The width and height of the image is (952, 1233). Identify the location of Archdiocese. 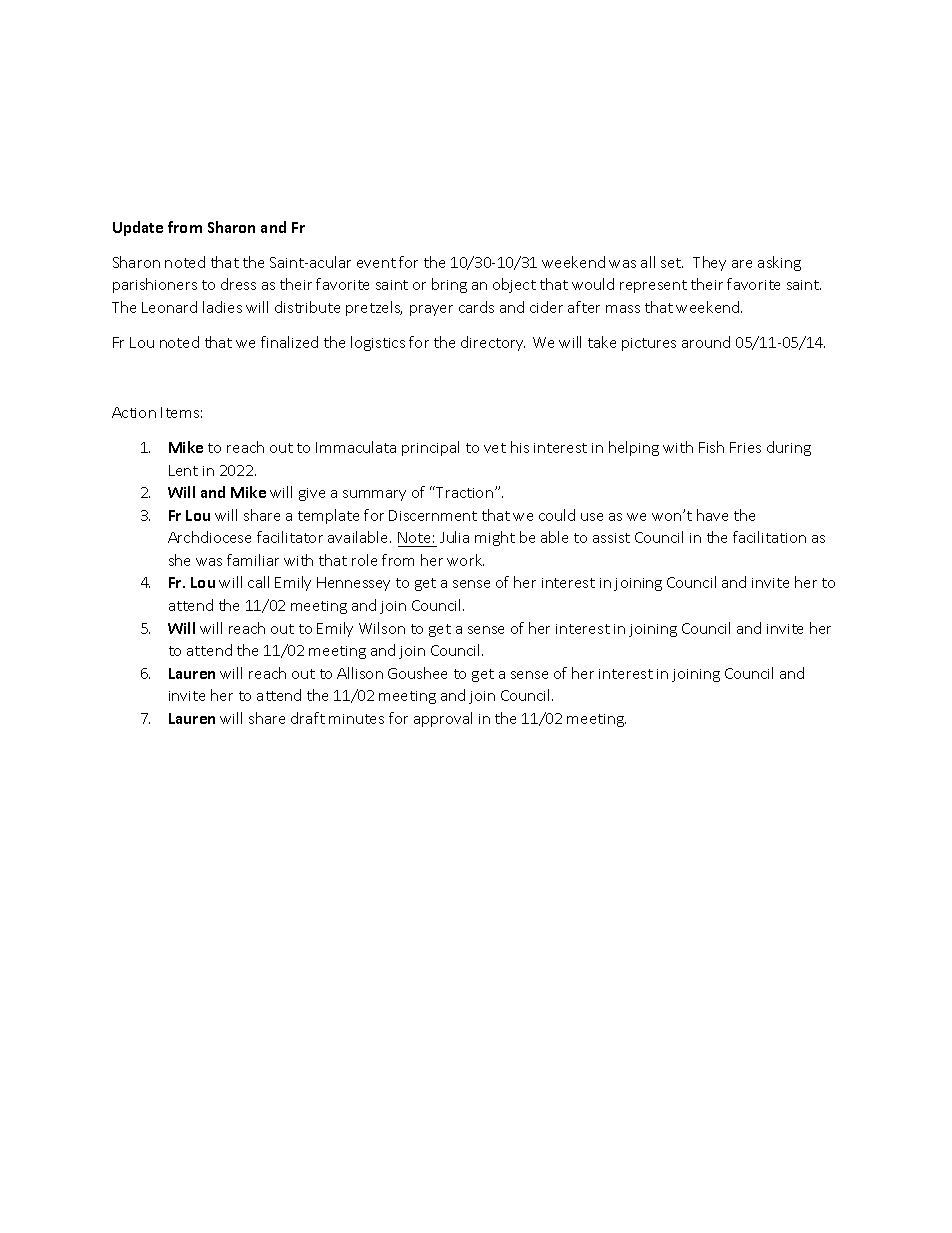
(209, 537).
